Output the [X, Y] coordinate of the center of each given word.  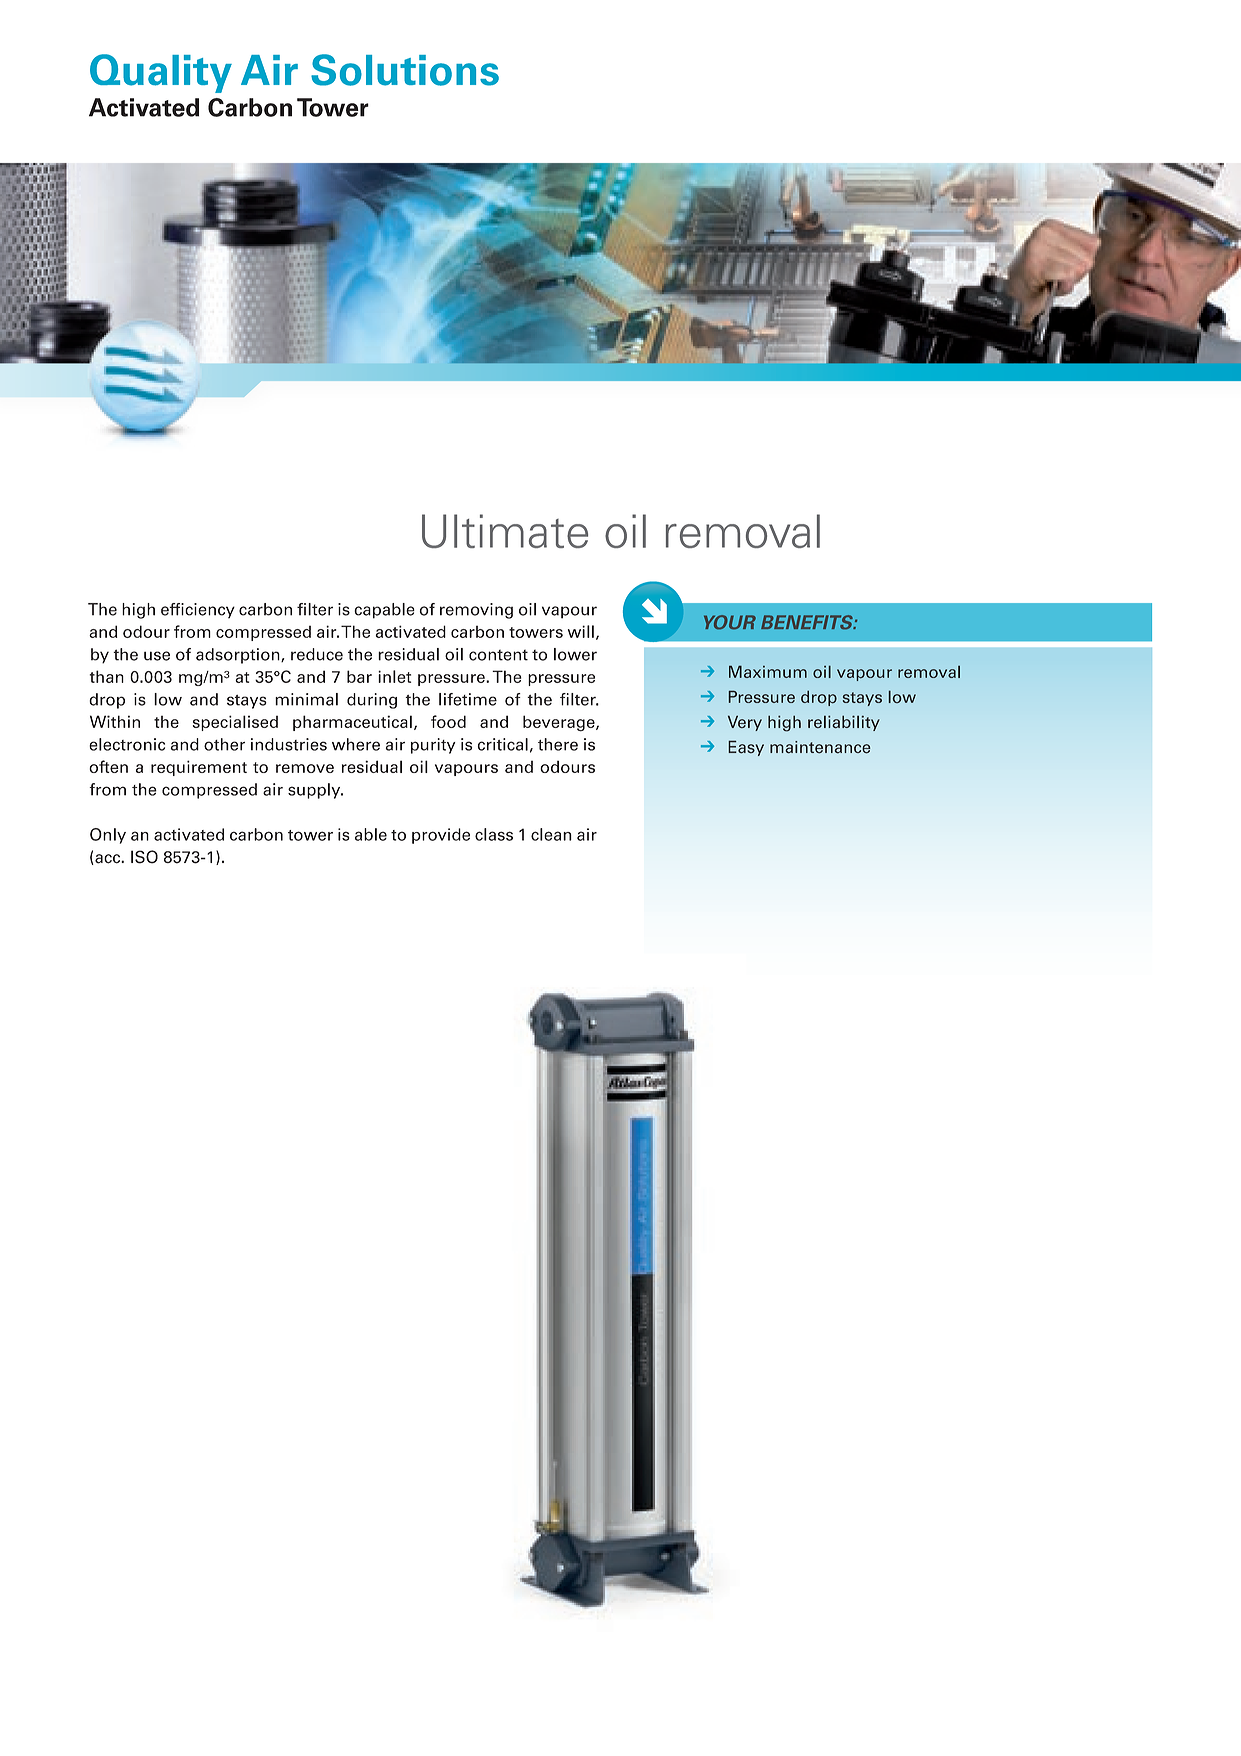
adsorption [239, 656]
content [498, 655]
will [581, 631]
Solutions [405, 70]
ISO [144, 857]
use [157, 656]
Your [730, 622]
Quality [161, 73]
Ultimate [505, 531]
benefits [808, 622]
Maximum [768, 671]
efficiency [198, 611]
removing [476, 611]
